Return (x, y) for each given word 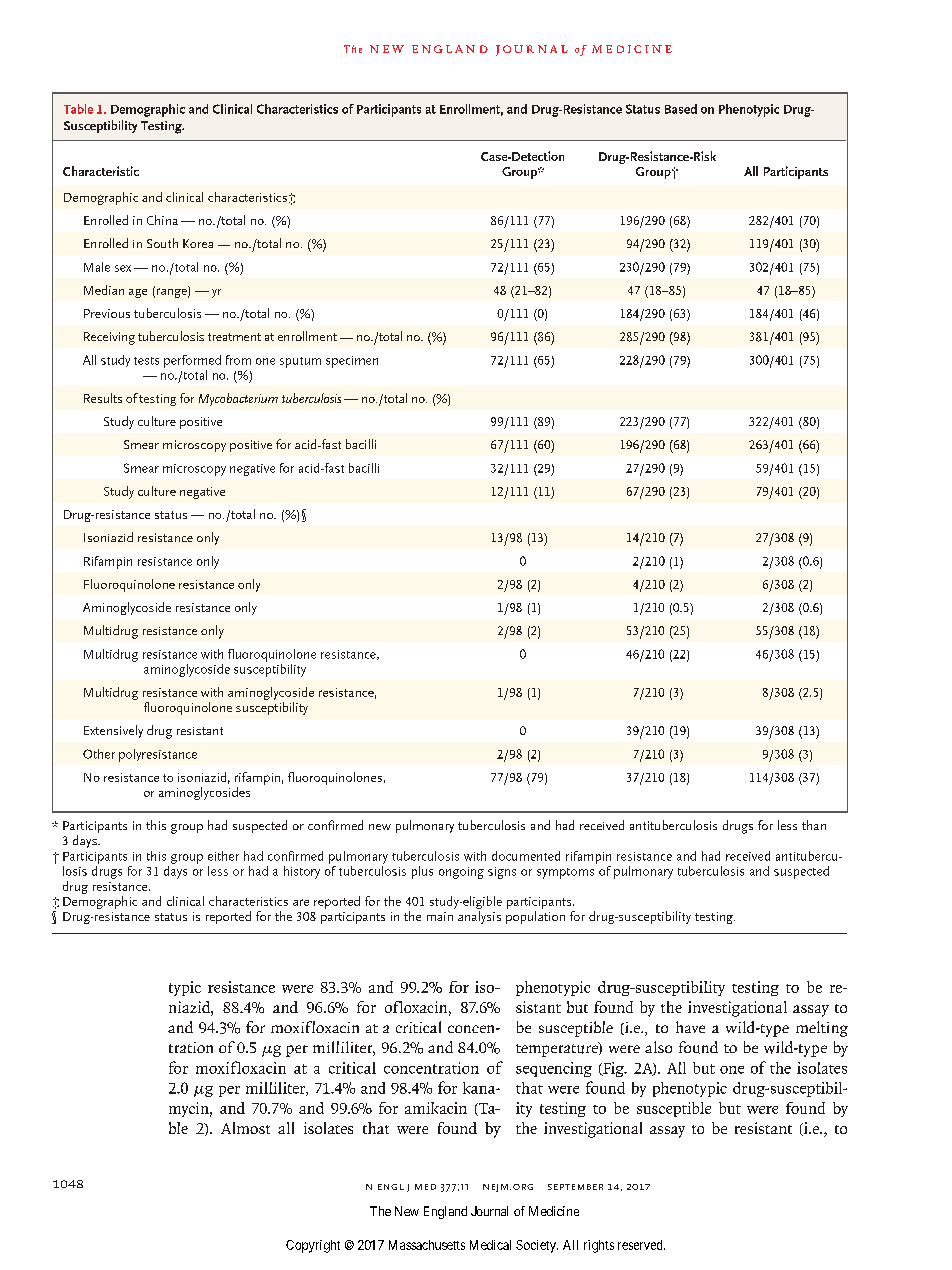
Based (681, 109)
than (814, 825)
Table (78, 109)
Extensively (113, 731)
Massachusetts (427, 1245)
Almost (245, 1128)
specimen (352, 362)
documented (526, 856)
